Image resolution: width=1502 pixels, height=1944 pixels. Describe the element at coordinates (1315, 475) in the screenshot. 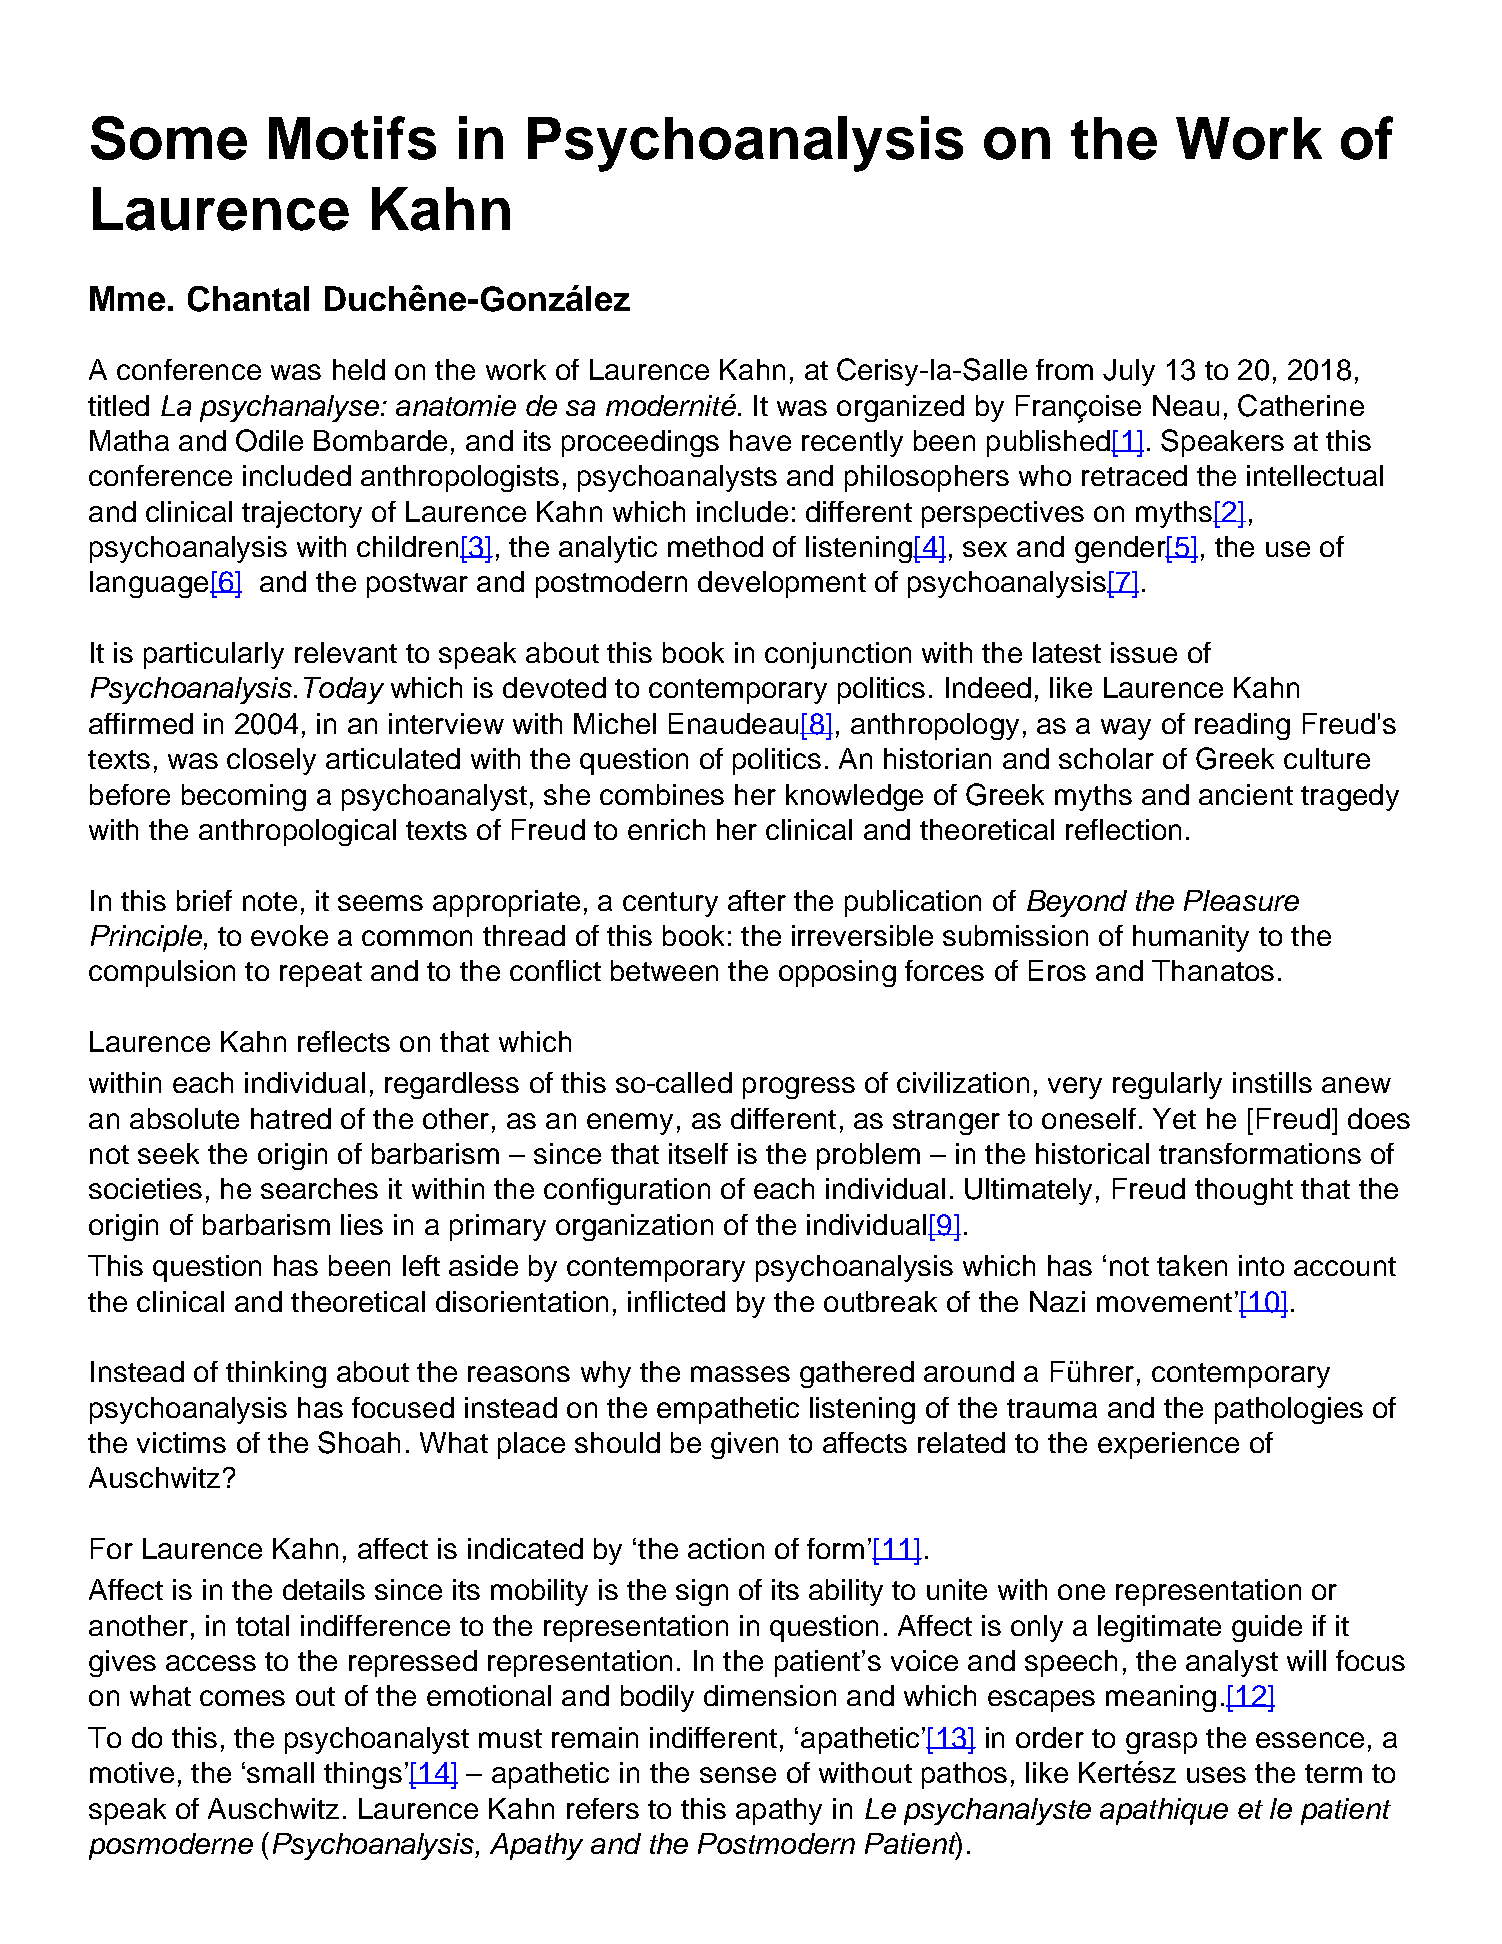

I see `intellectual` at that location.
